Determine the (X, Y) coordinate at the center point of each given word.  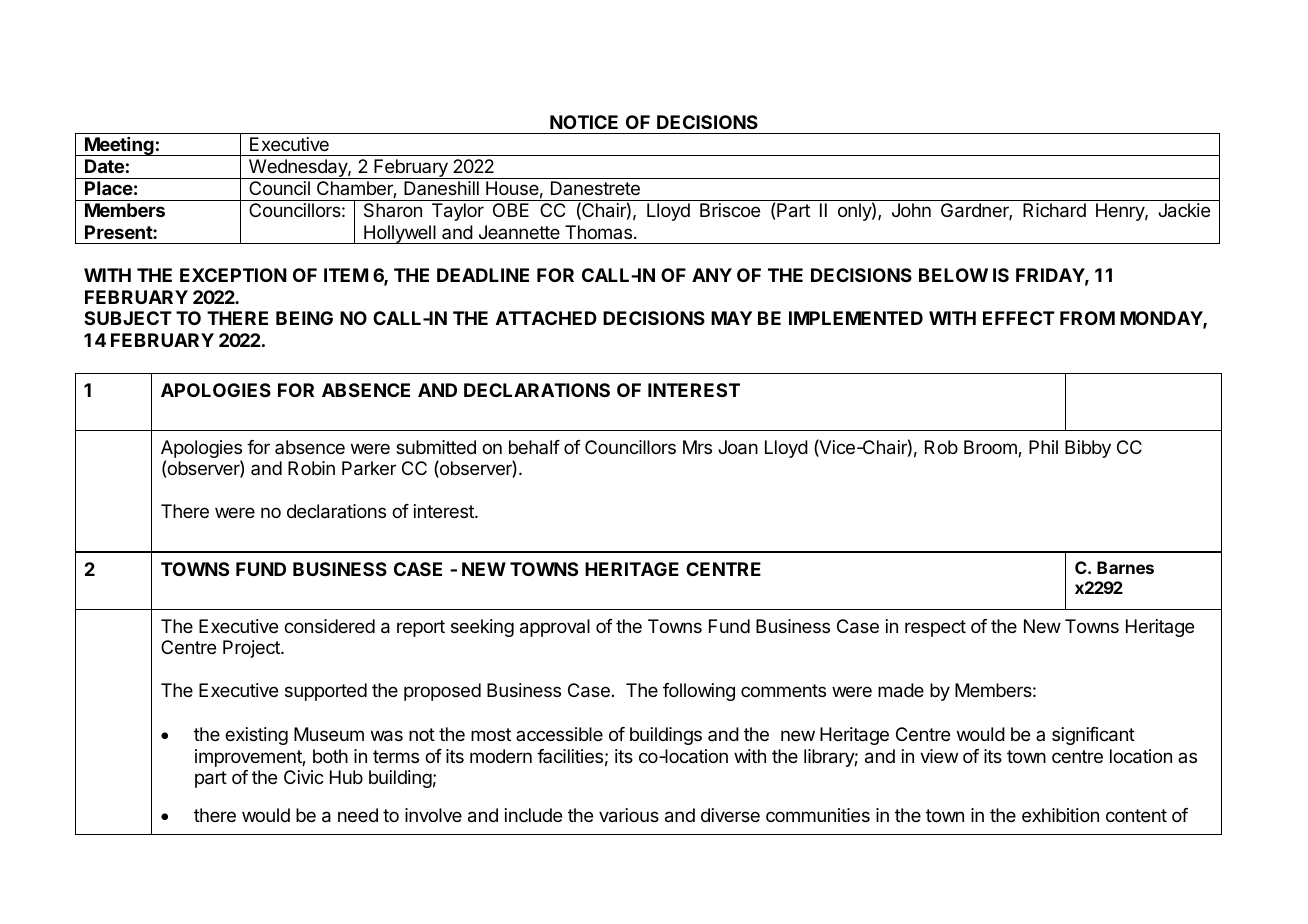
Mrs (697, 447)
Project (252, 649)
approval (555, 628)
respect (935, 628)
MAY (731, 318)
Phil (1043, 447)
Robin (311, 468)
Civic (304, 777)
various (629, 815)
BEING (304, 318)
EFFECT (1019, 318)
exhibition (1060, 815)
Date (104, 166)
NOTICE (584, 122)
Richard (1054, 210)
